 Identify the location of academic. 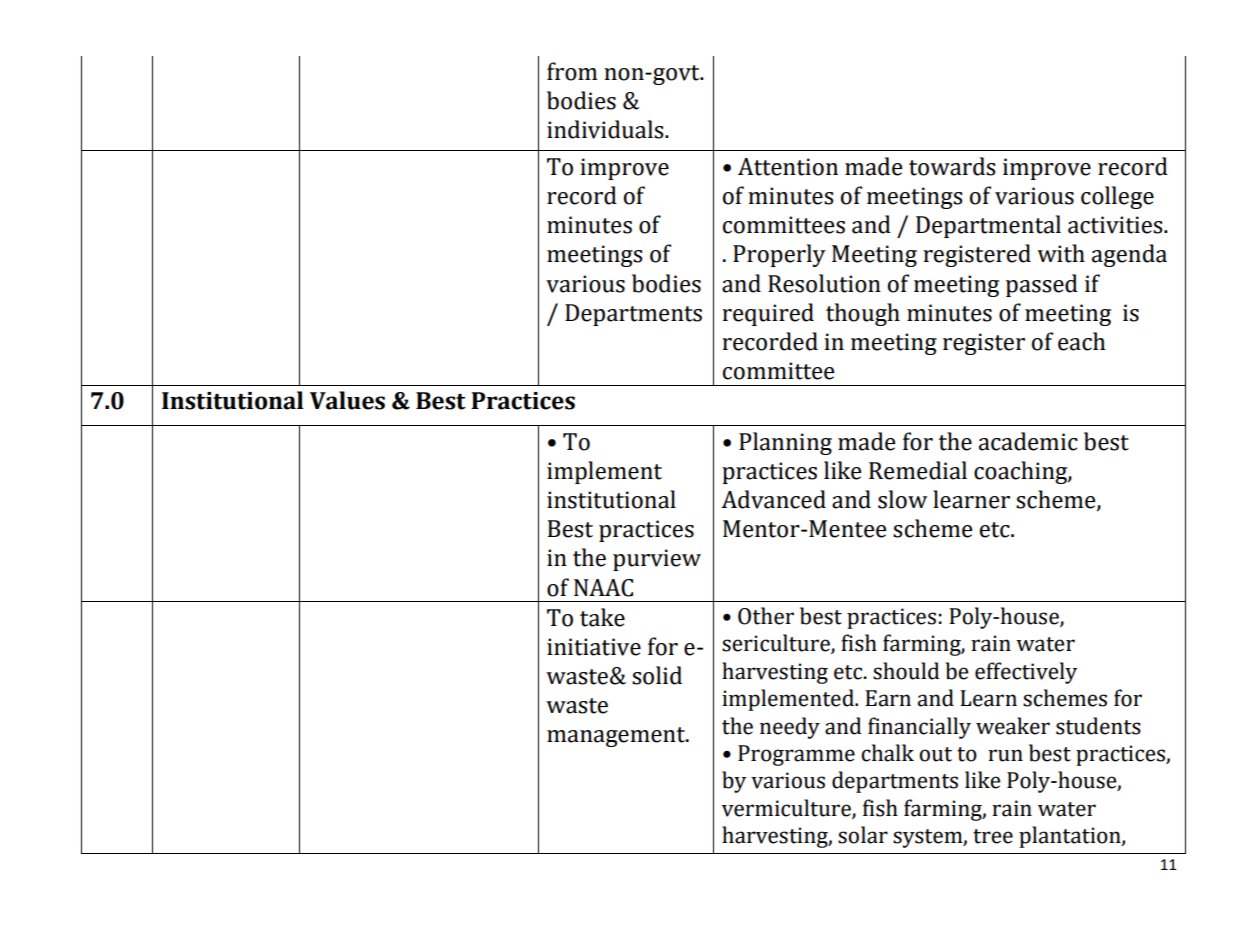
(1028, 441).
